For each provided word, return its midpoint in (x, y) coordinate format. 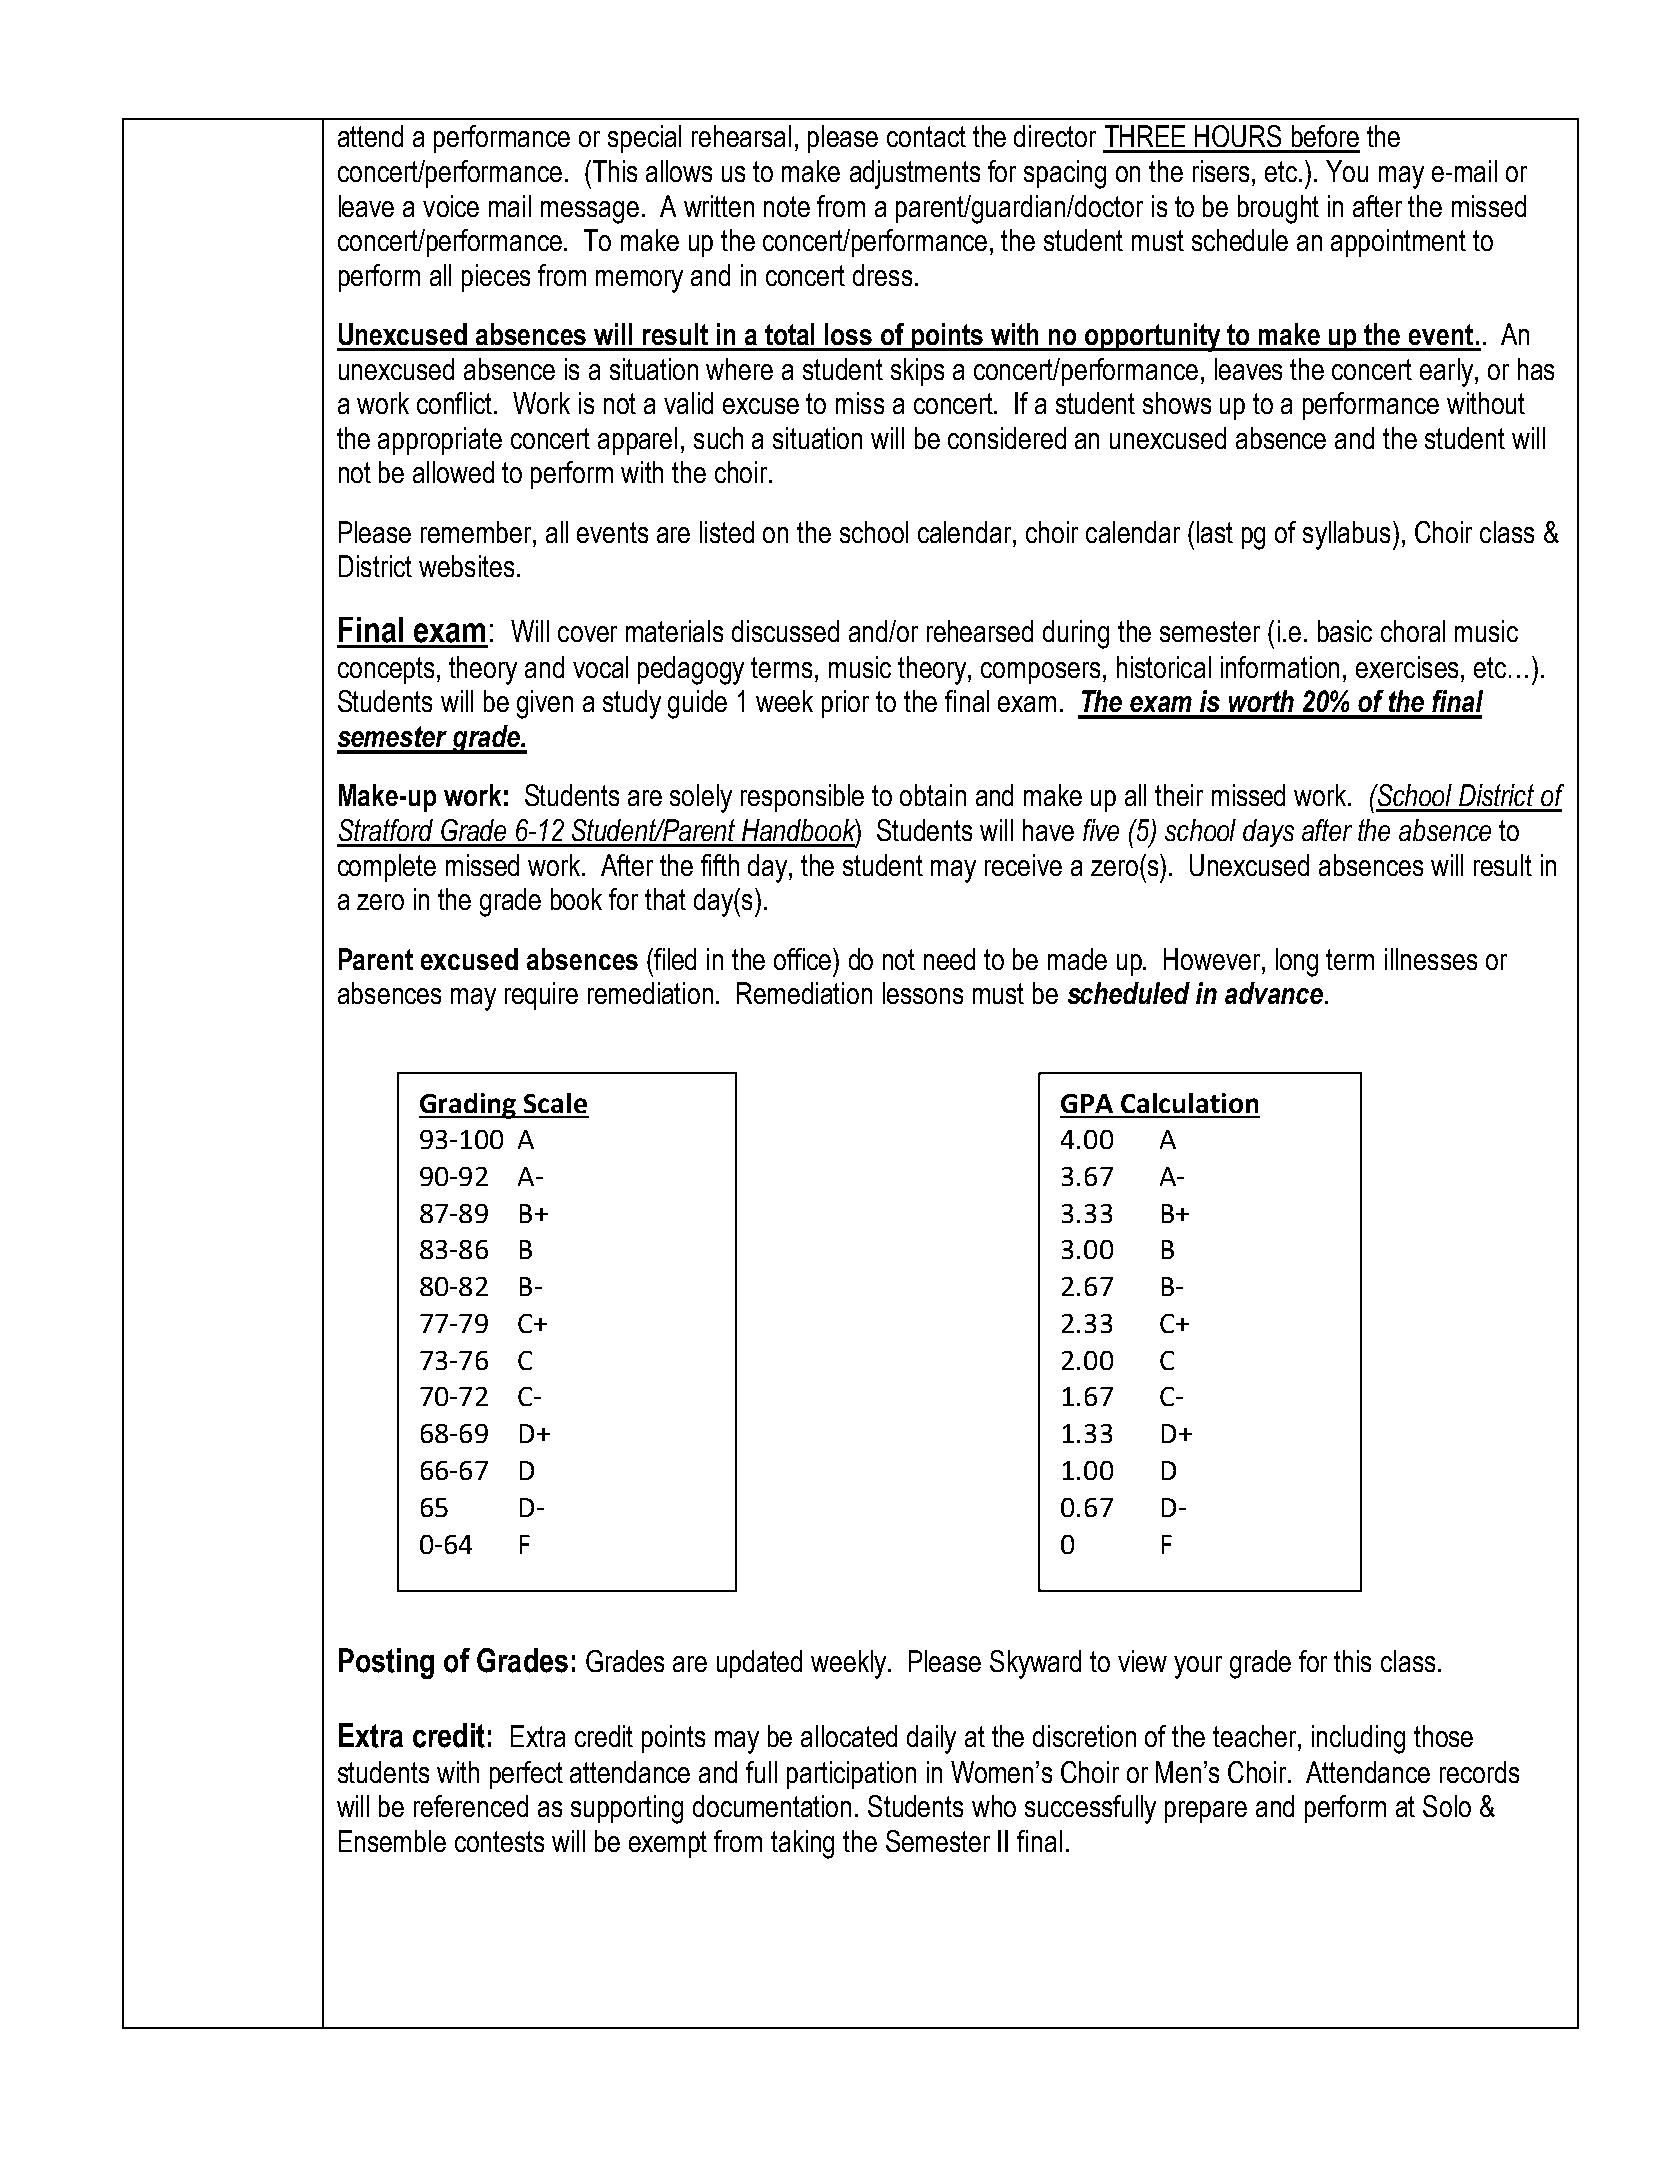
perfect (526, 1775)
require (541, 996)
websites (466, 566)
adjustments (915, 174)
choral (1413, 631)
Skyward (1035, 1664)
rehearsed (980, 631)
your (1198, 1667)
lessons (923, 993)
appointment (1398, 243)
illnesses (1431, 959)
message (590, 212)
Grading (469, 1106)
